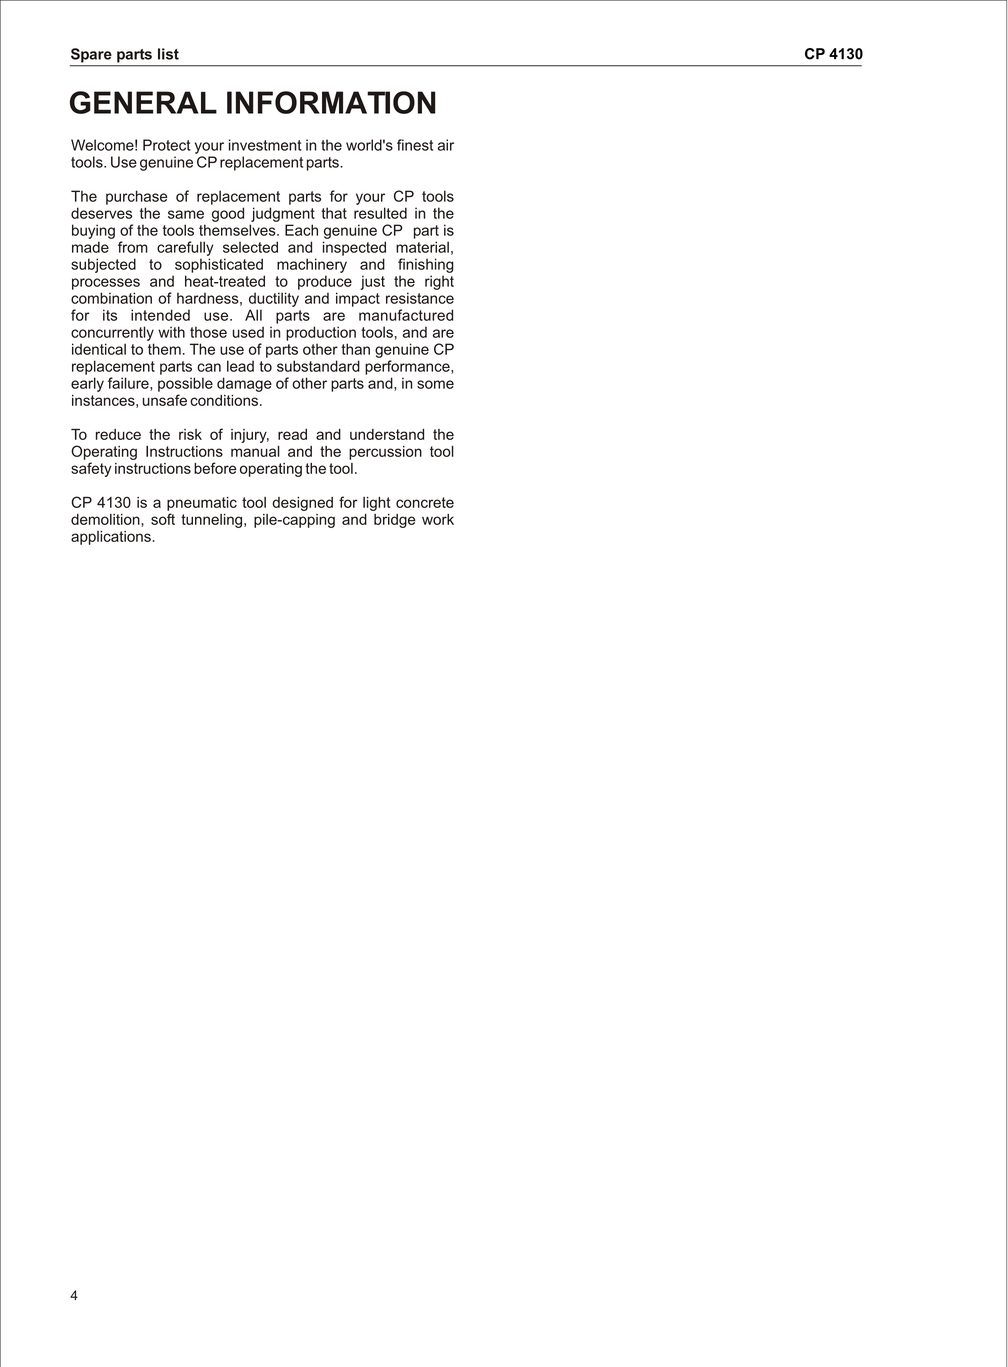 This screenshot has height=1367, width=1008. Describe the element at coordinates (106, 519) in the screenshot. I see `demolition` at that location.
